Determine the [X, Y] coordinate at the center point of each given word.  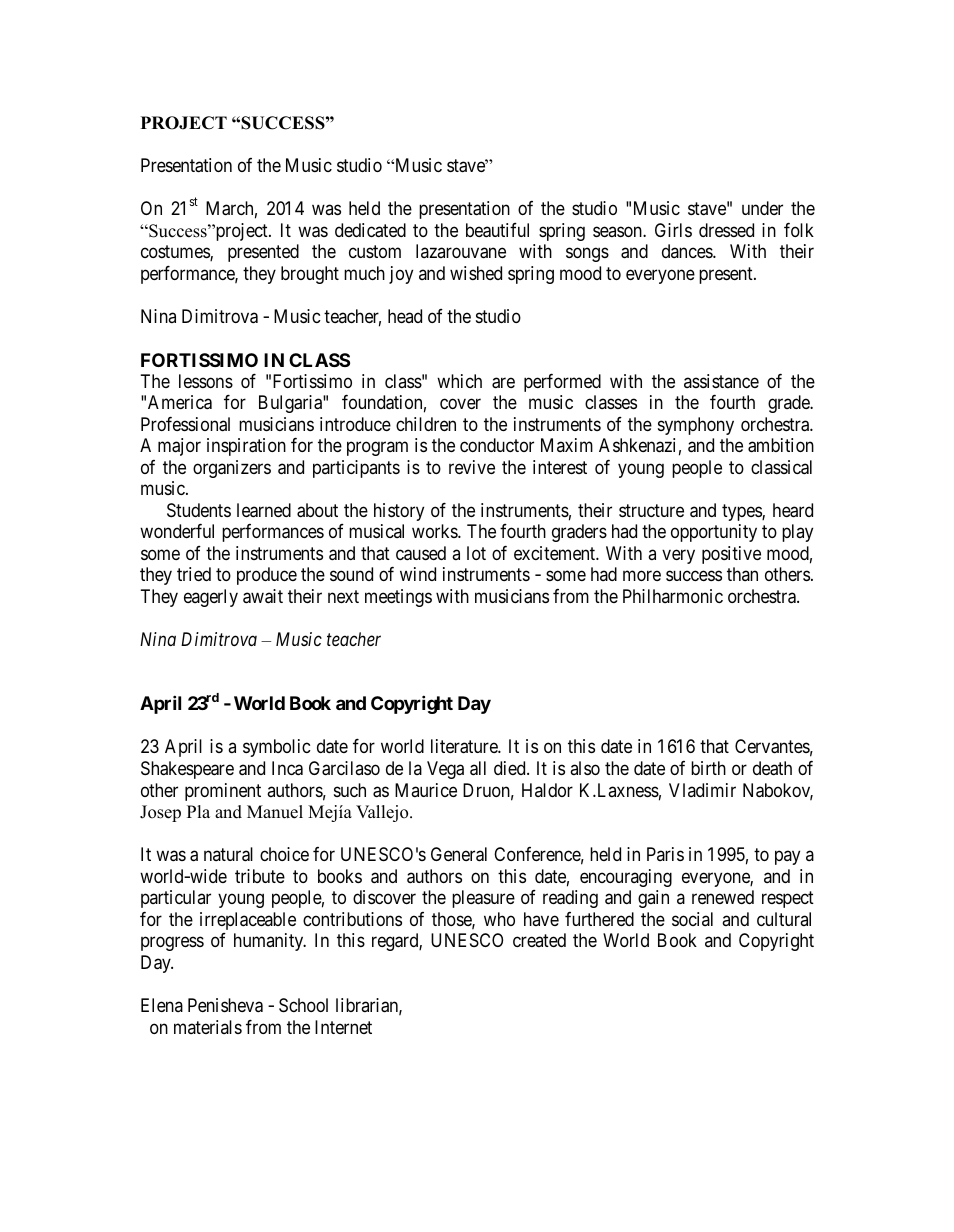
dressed [726, 230]
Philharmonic [673, 596]
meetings [398, 598]
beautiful [497, 230]
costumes [176, 253]
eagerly [211, 598]
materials [208, 1027]
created [539, 940]
